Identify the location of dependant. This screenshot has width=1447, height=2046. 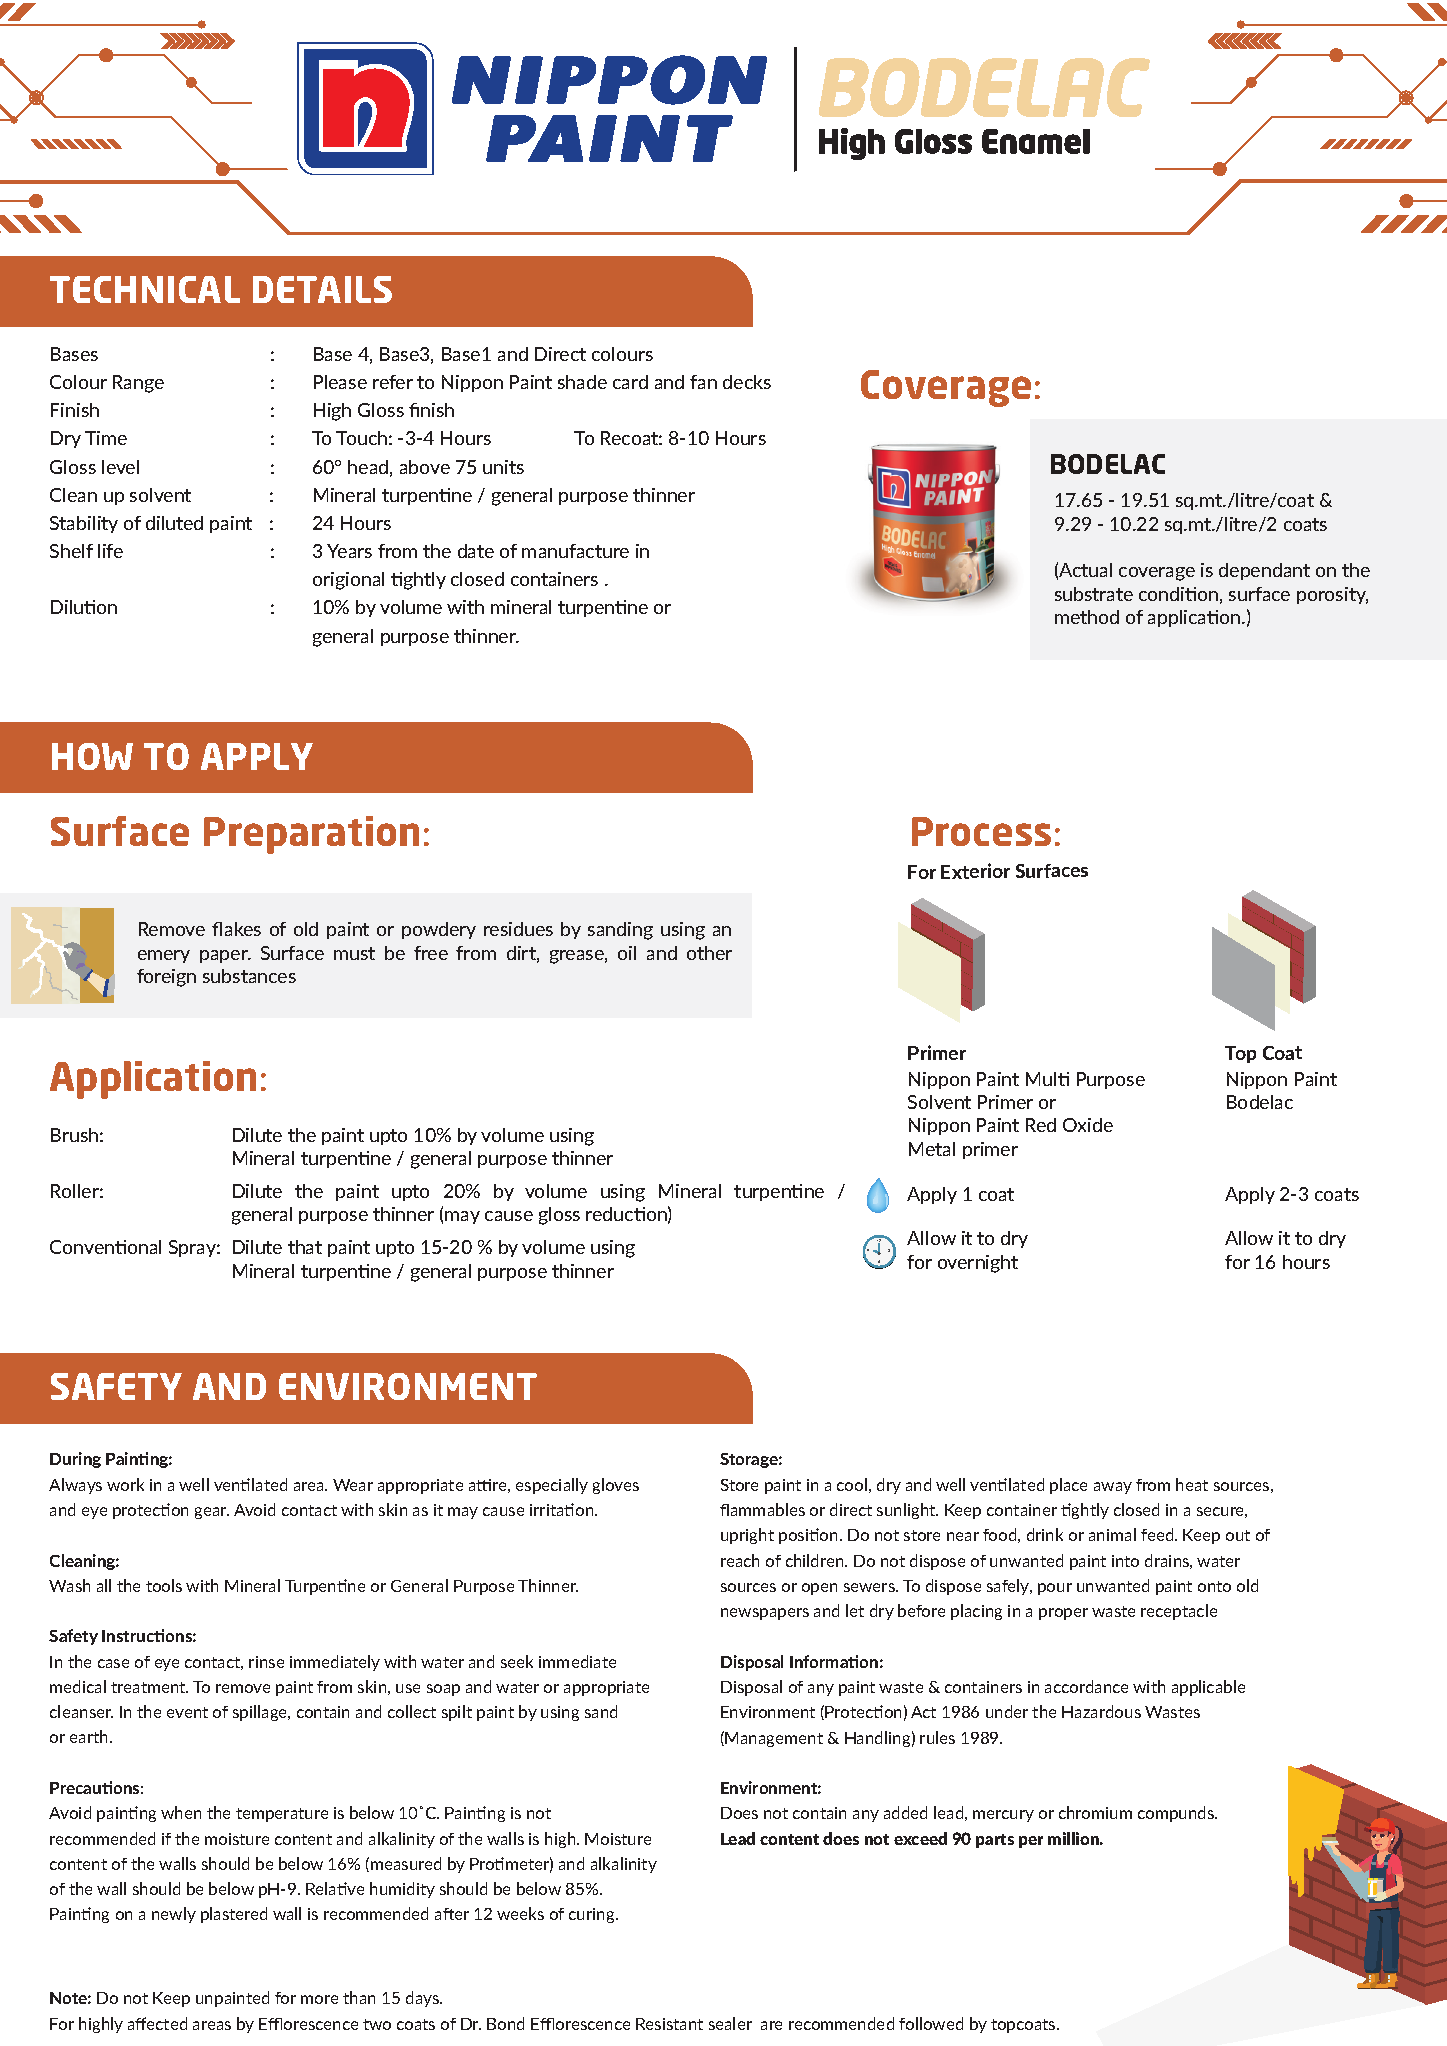
(1264, 571).
